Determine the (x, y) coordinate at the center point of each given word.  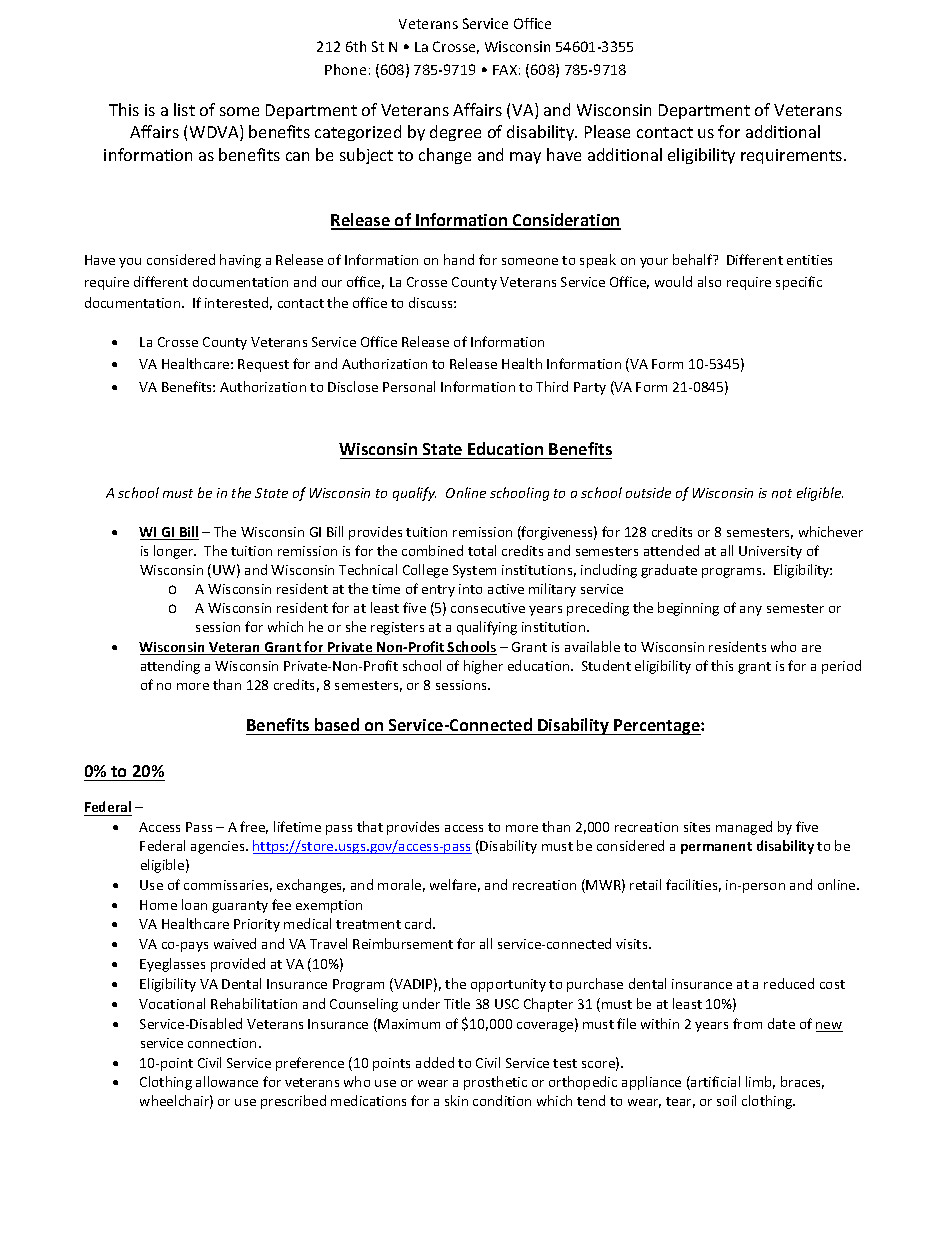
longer (175, 552)
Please (607, 131)
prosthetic (495, 1083)
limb (760, 1082)
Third (552, 386)
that (370, 826)
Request (263, 365)
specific (799, 283)
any (751, 611)
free (254, 827)
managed (744, 828)
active (506, 589)
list (184, 109)
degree (455, 133)
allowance (227, 1081)
